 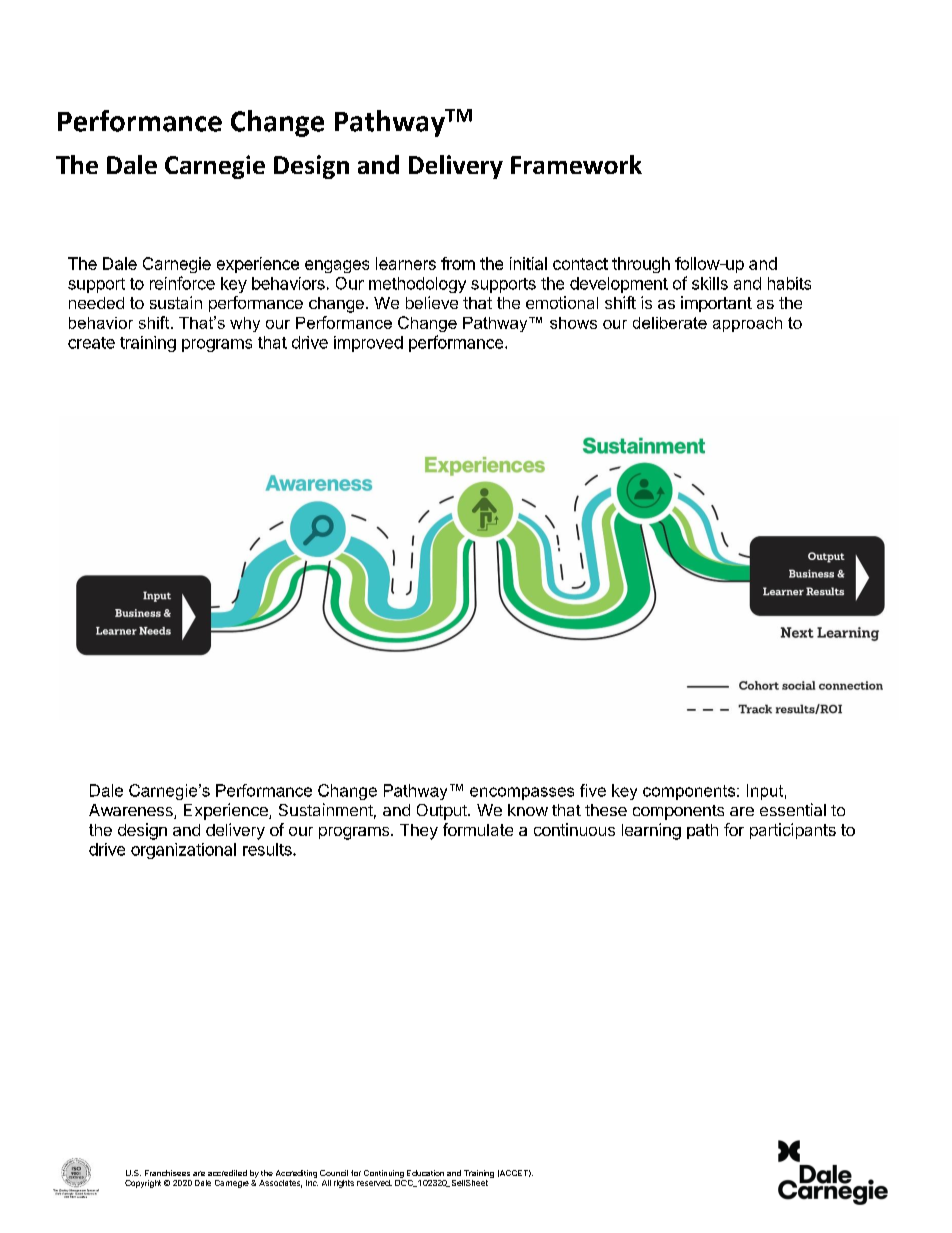 I want to click on encompasses, so click(x=522, y=793).
